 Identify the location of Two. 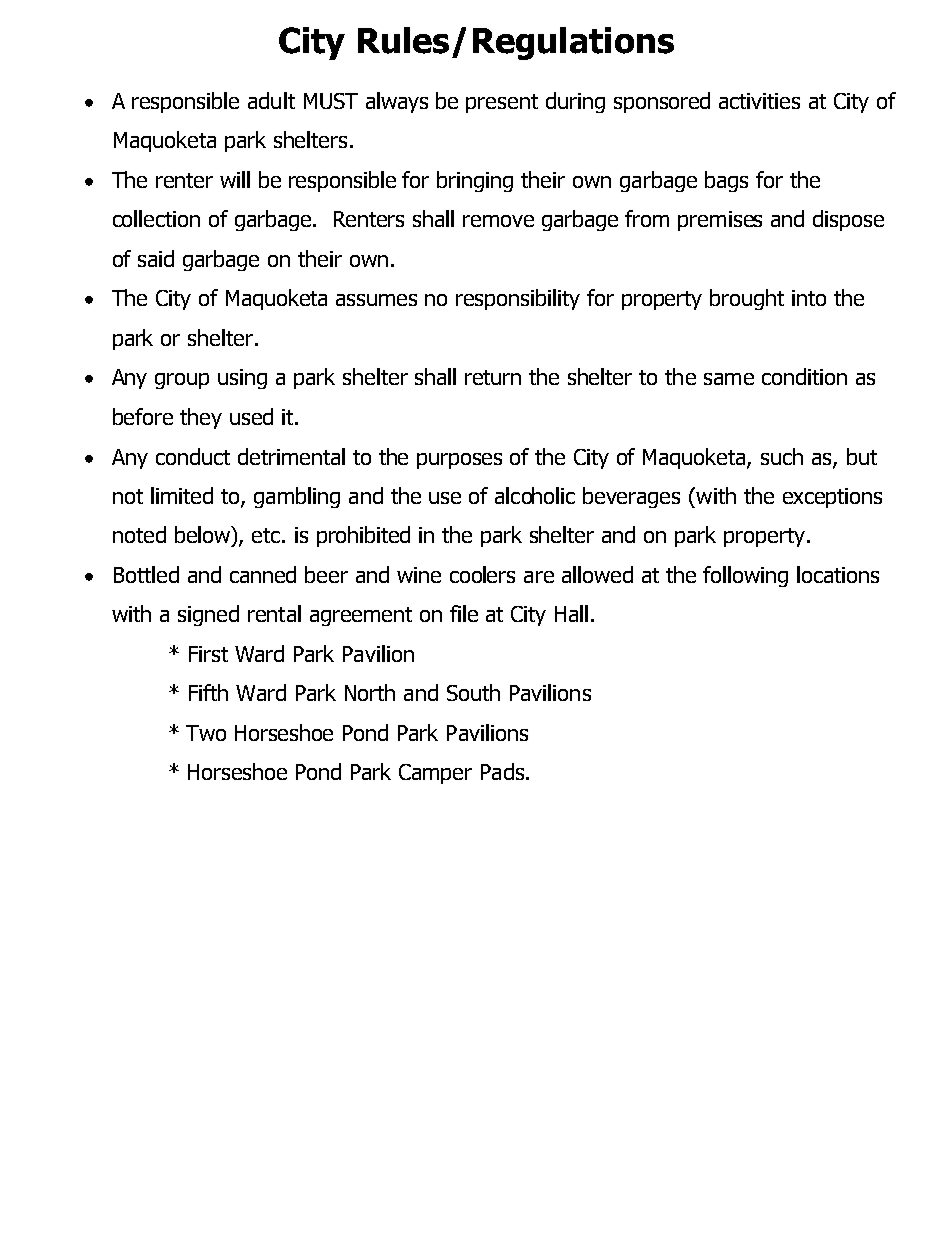
(206, 733).
